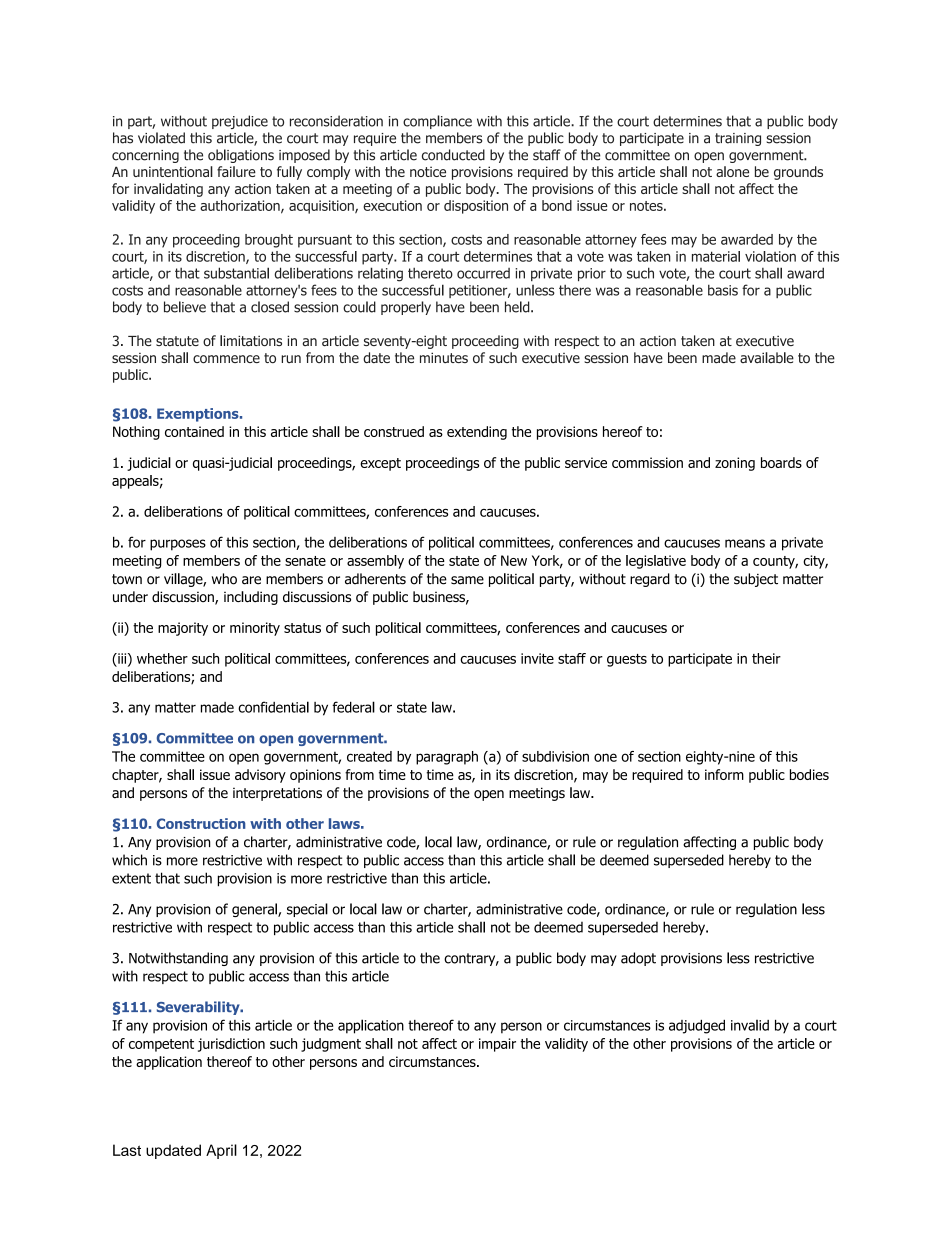  What do you see at coordinates (766, 658) in the page?
I see `their` at bounding box center [766, 658].
